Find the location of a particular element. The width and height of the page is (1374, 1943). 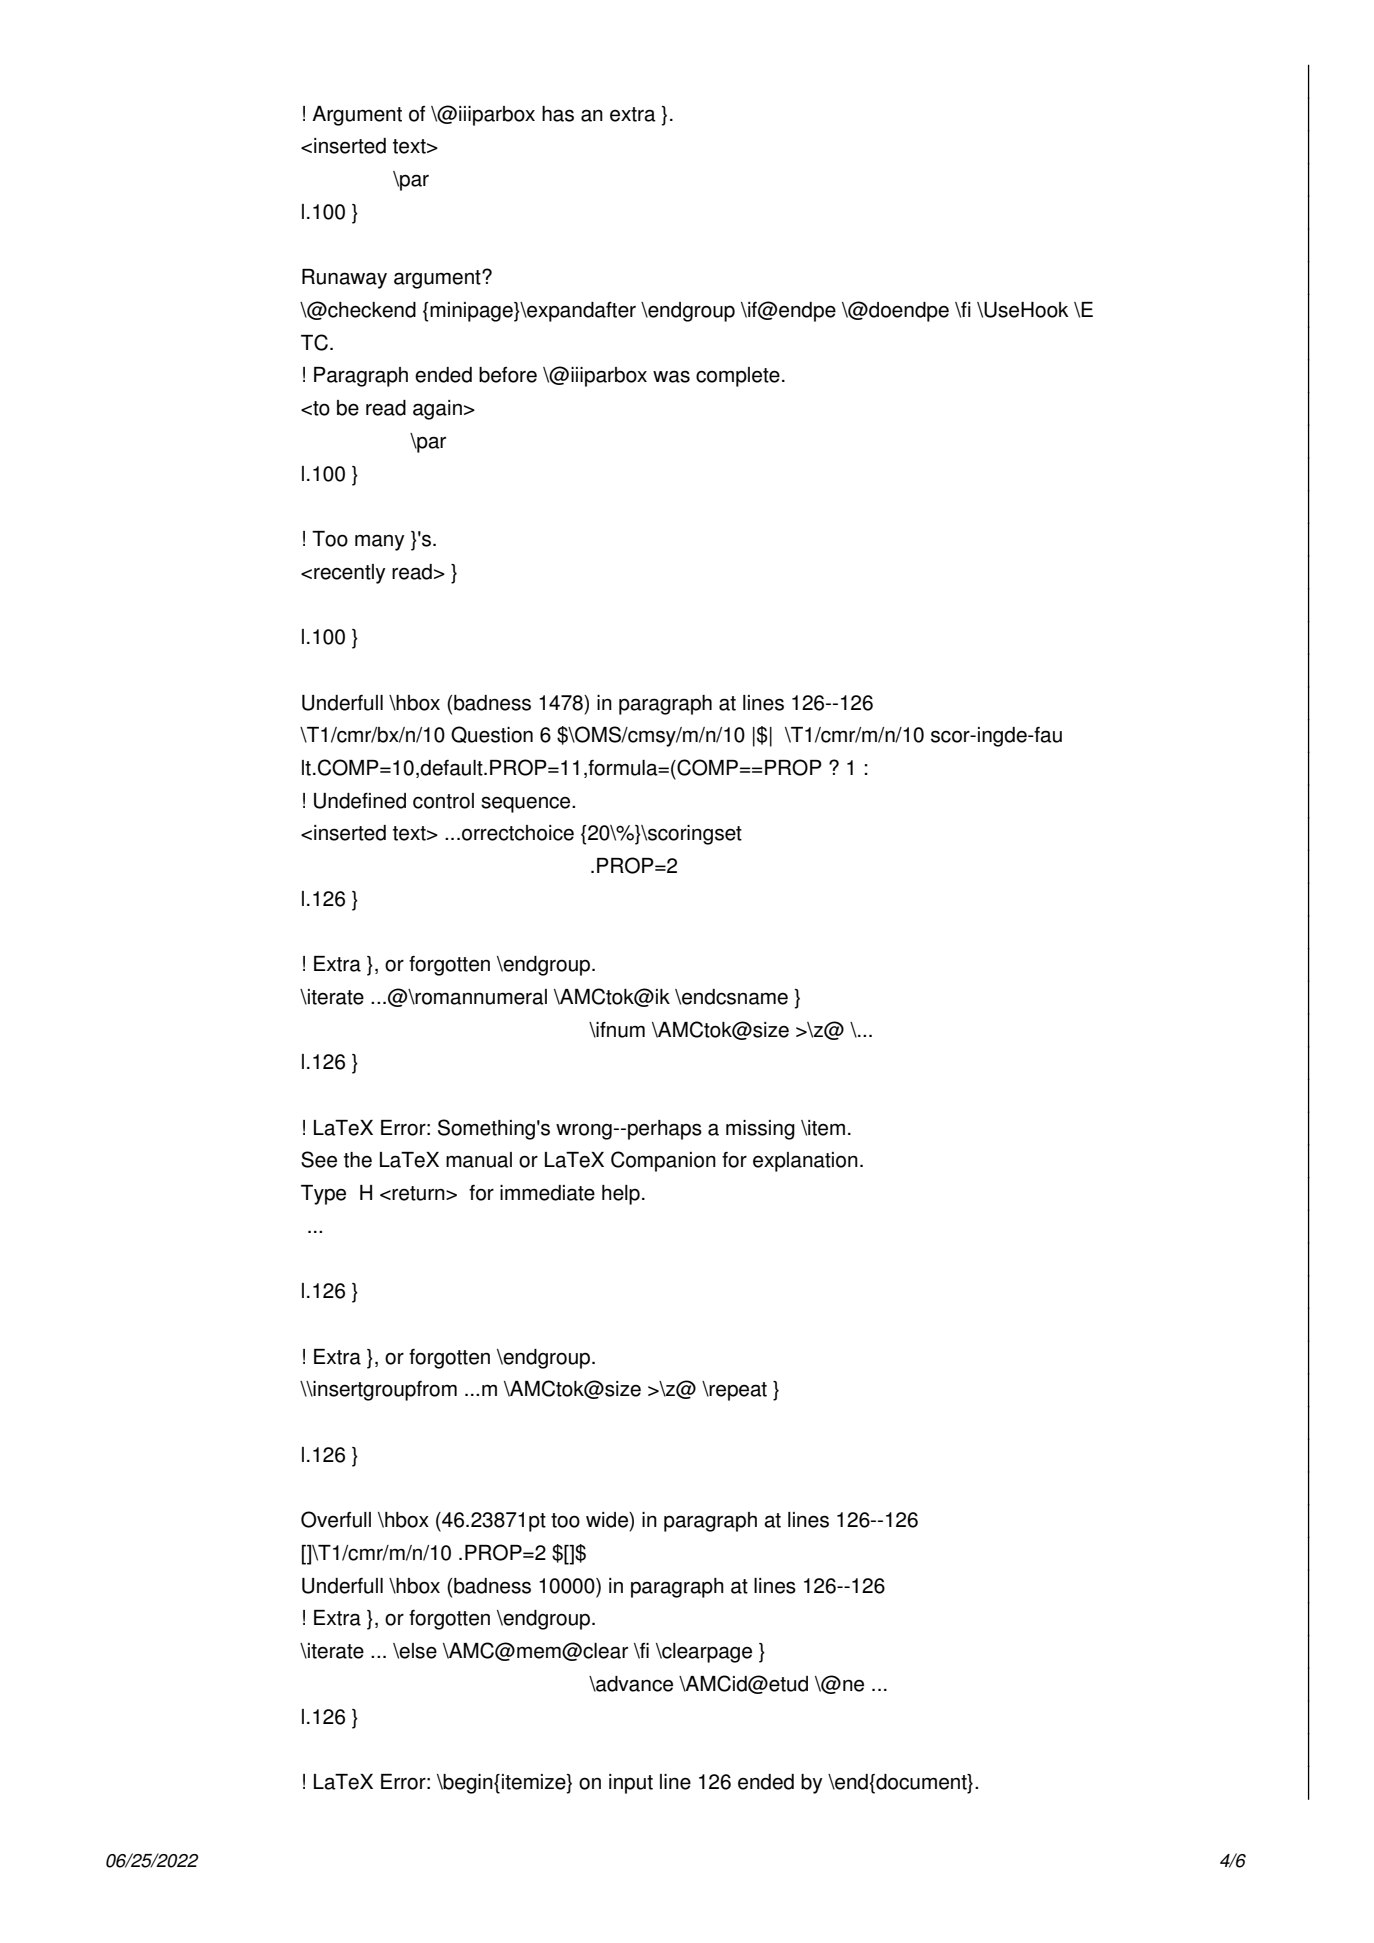

Undefined is located at coordinates (360, 801).
